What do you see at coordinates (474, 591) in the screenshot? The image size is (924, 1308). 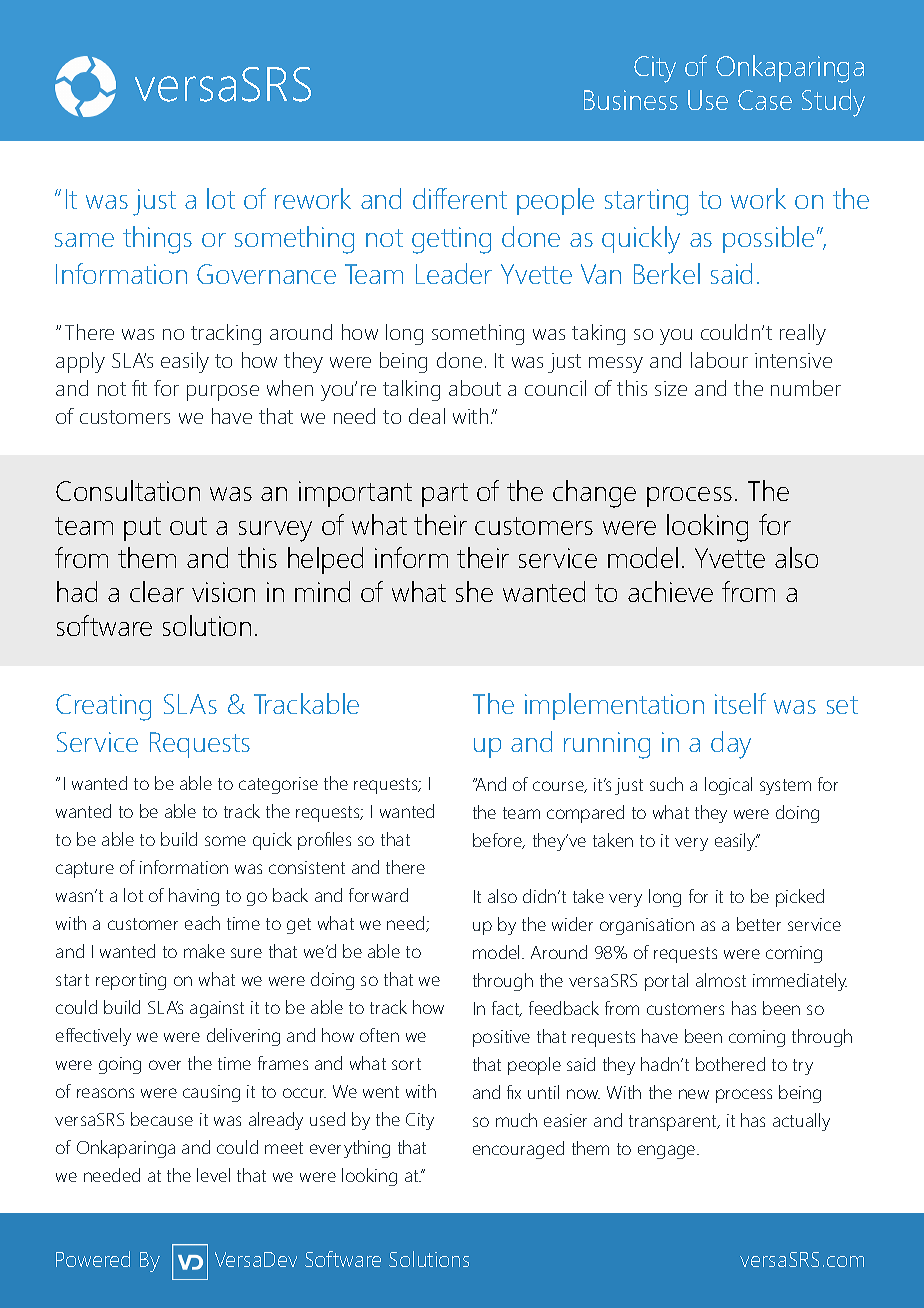 I see `she` at bounding box center [474, 591].
